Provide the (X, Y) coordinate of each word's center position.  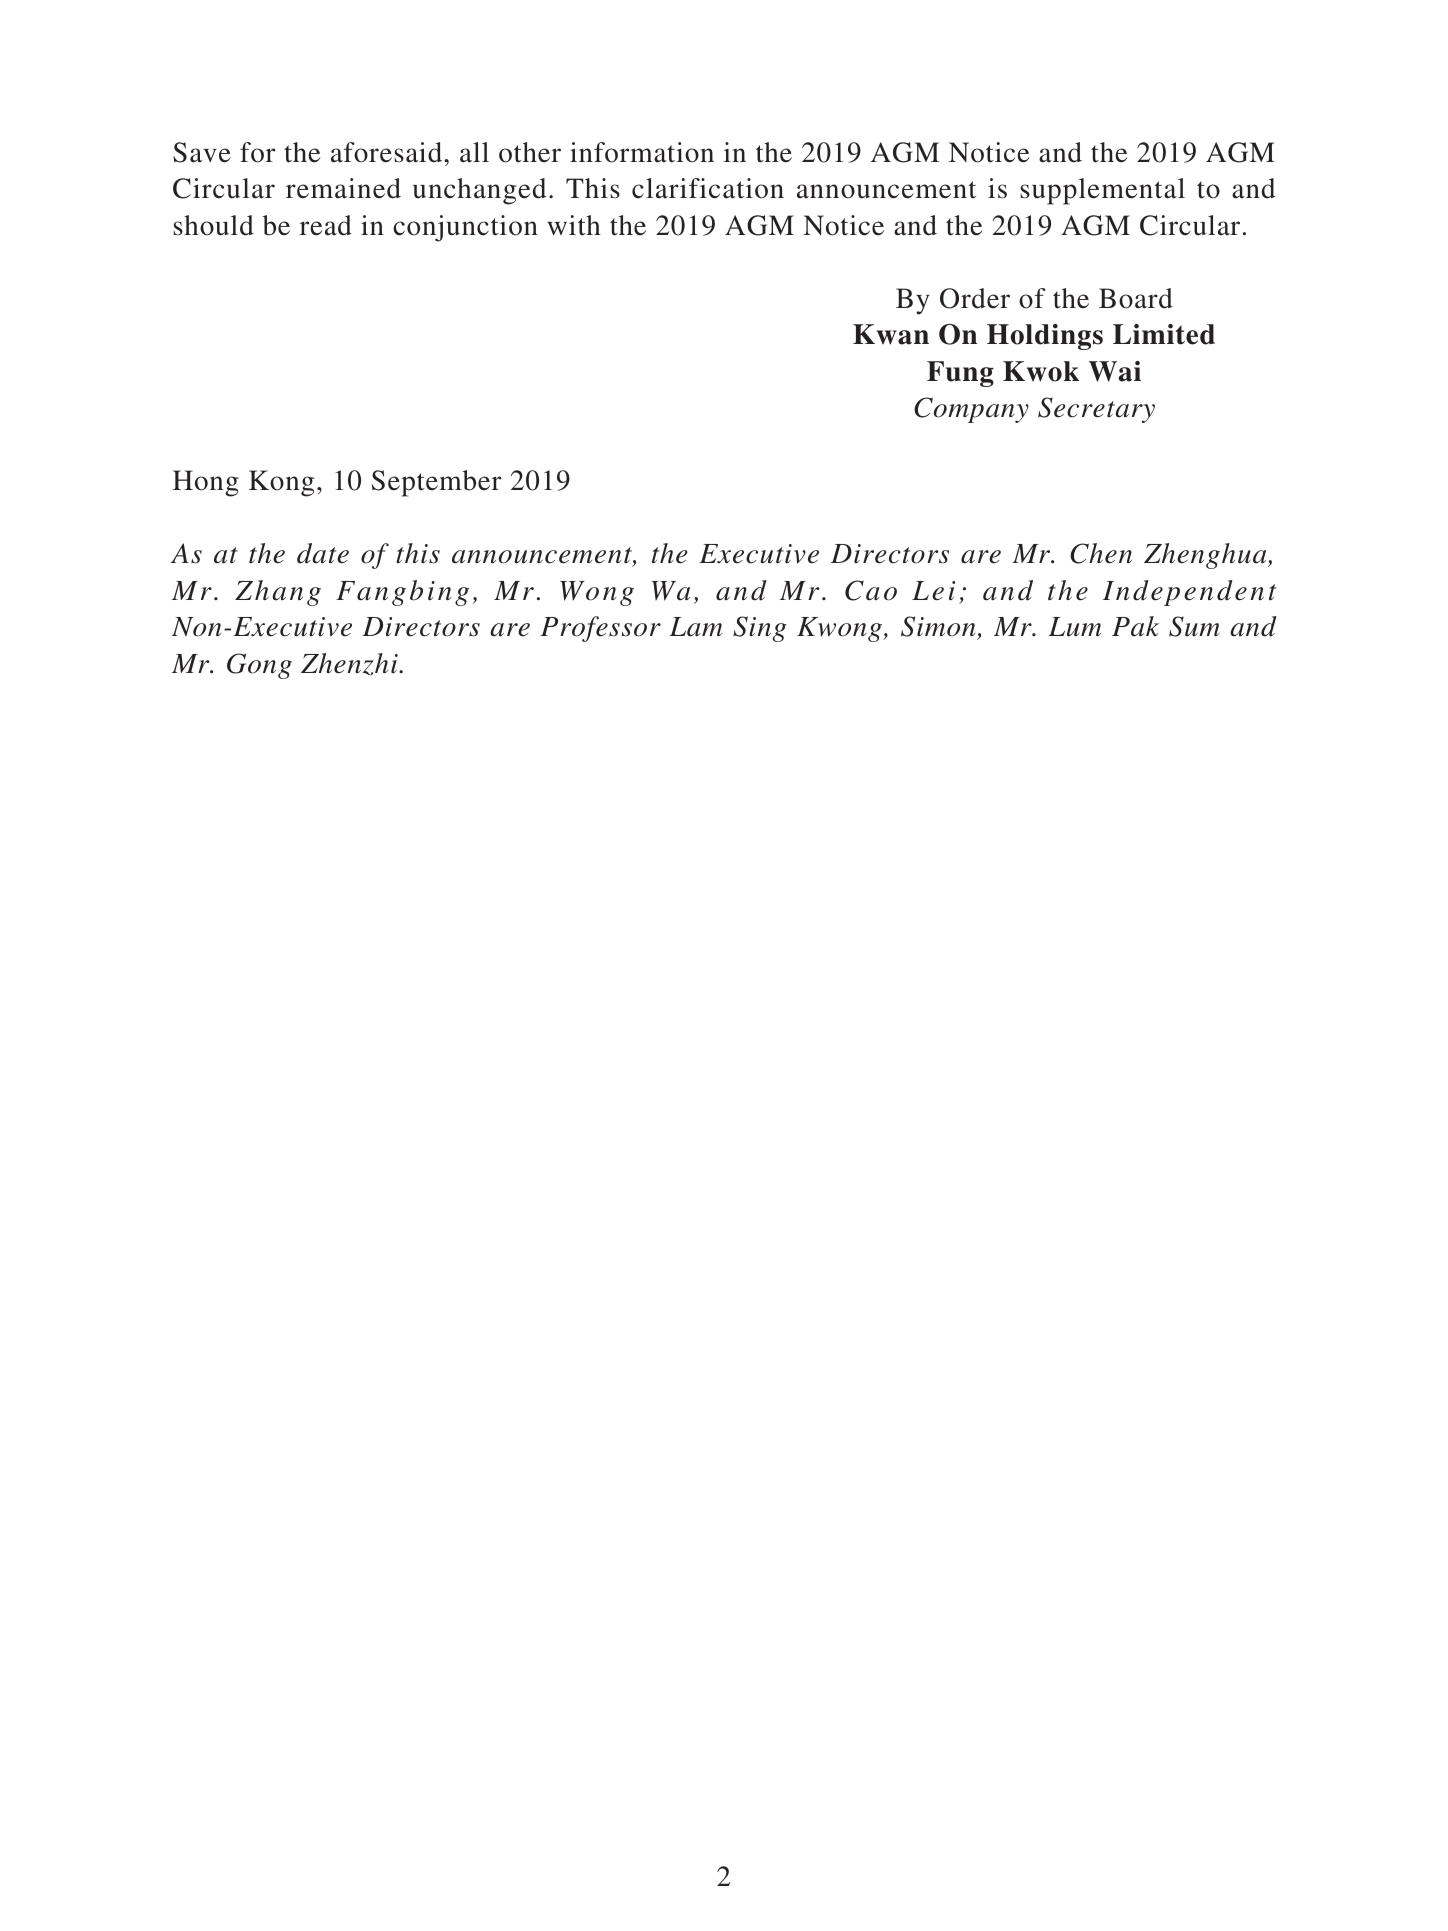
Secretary (1096, 410)
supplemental (1103, 191)
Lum (1074, 627)
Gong (259, 666)
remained (343, 188)
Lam (695, 627)
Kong (281, 483)
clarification (708, 188)
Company (971, 410)
